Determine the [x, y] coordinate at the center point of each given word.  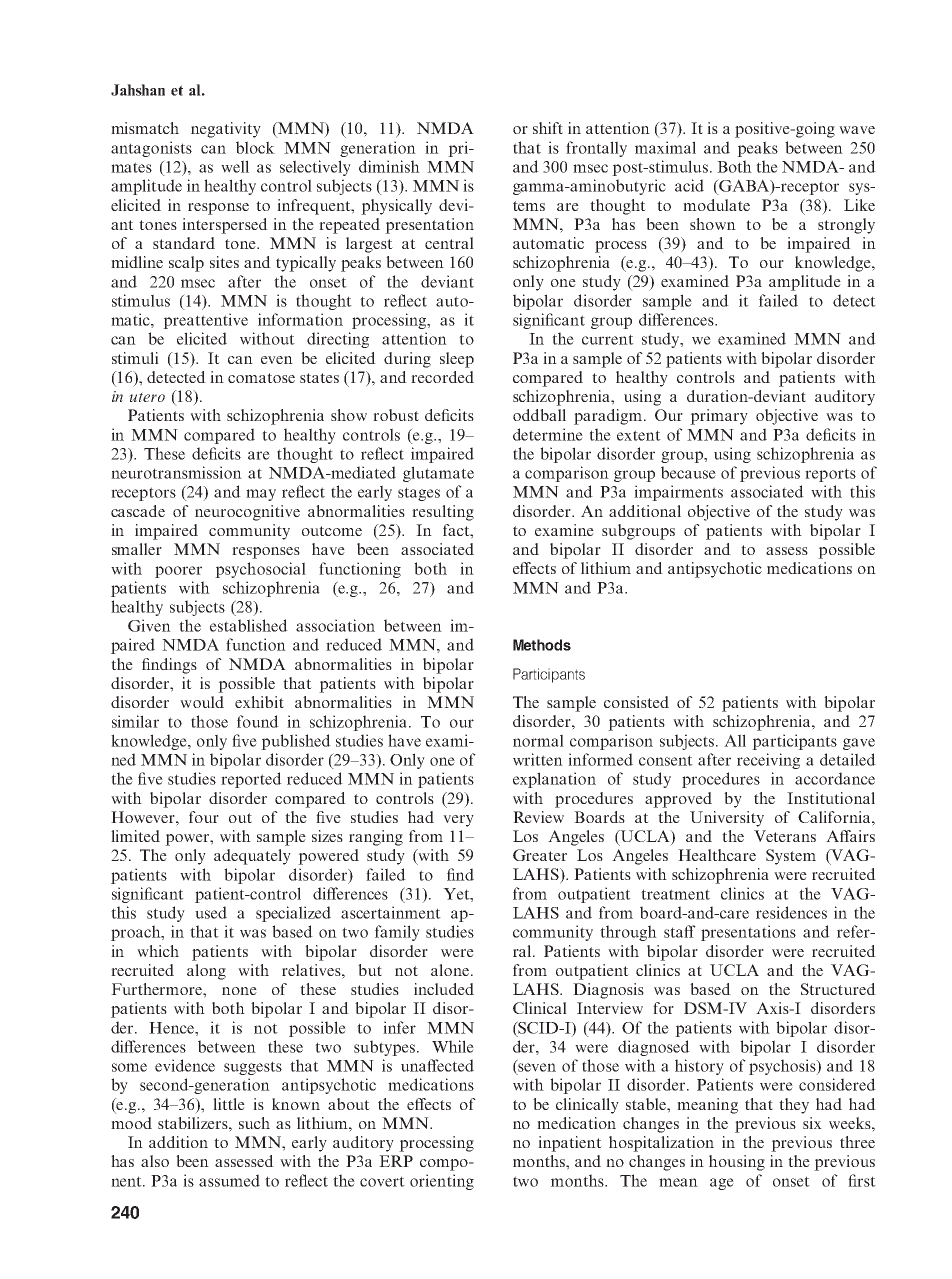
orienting [442, 1182]
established [249, 625]
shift [548, 128]
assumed [229, 1180]
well [235, 166]
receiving [768, 761]
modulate [716, 205]
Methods [542, 645]
